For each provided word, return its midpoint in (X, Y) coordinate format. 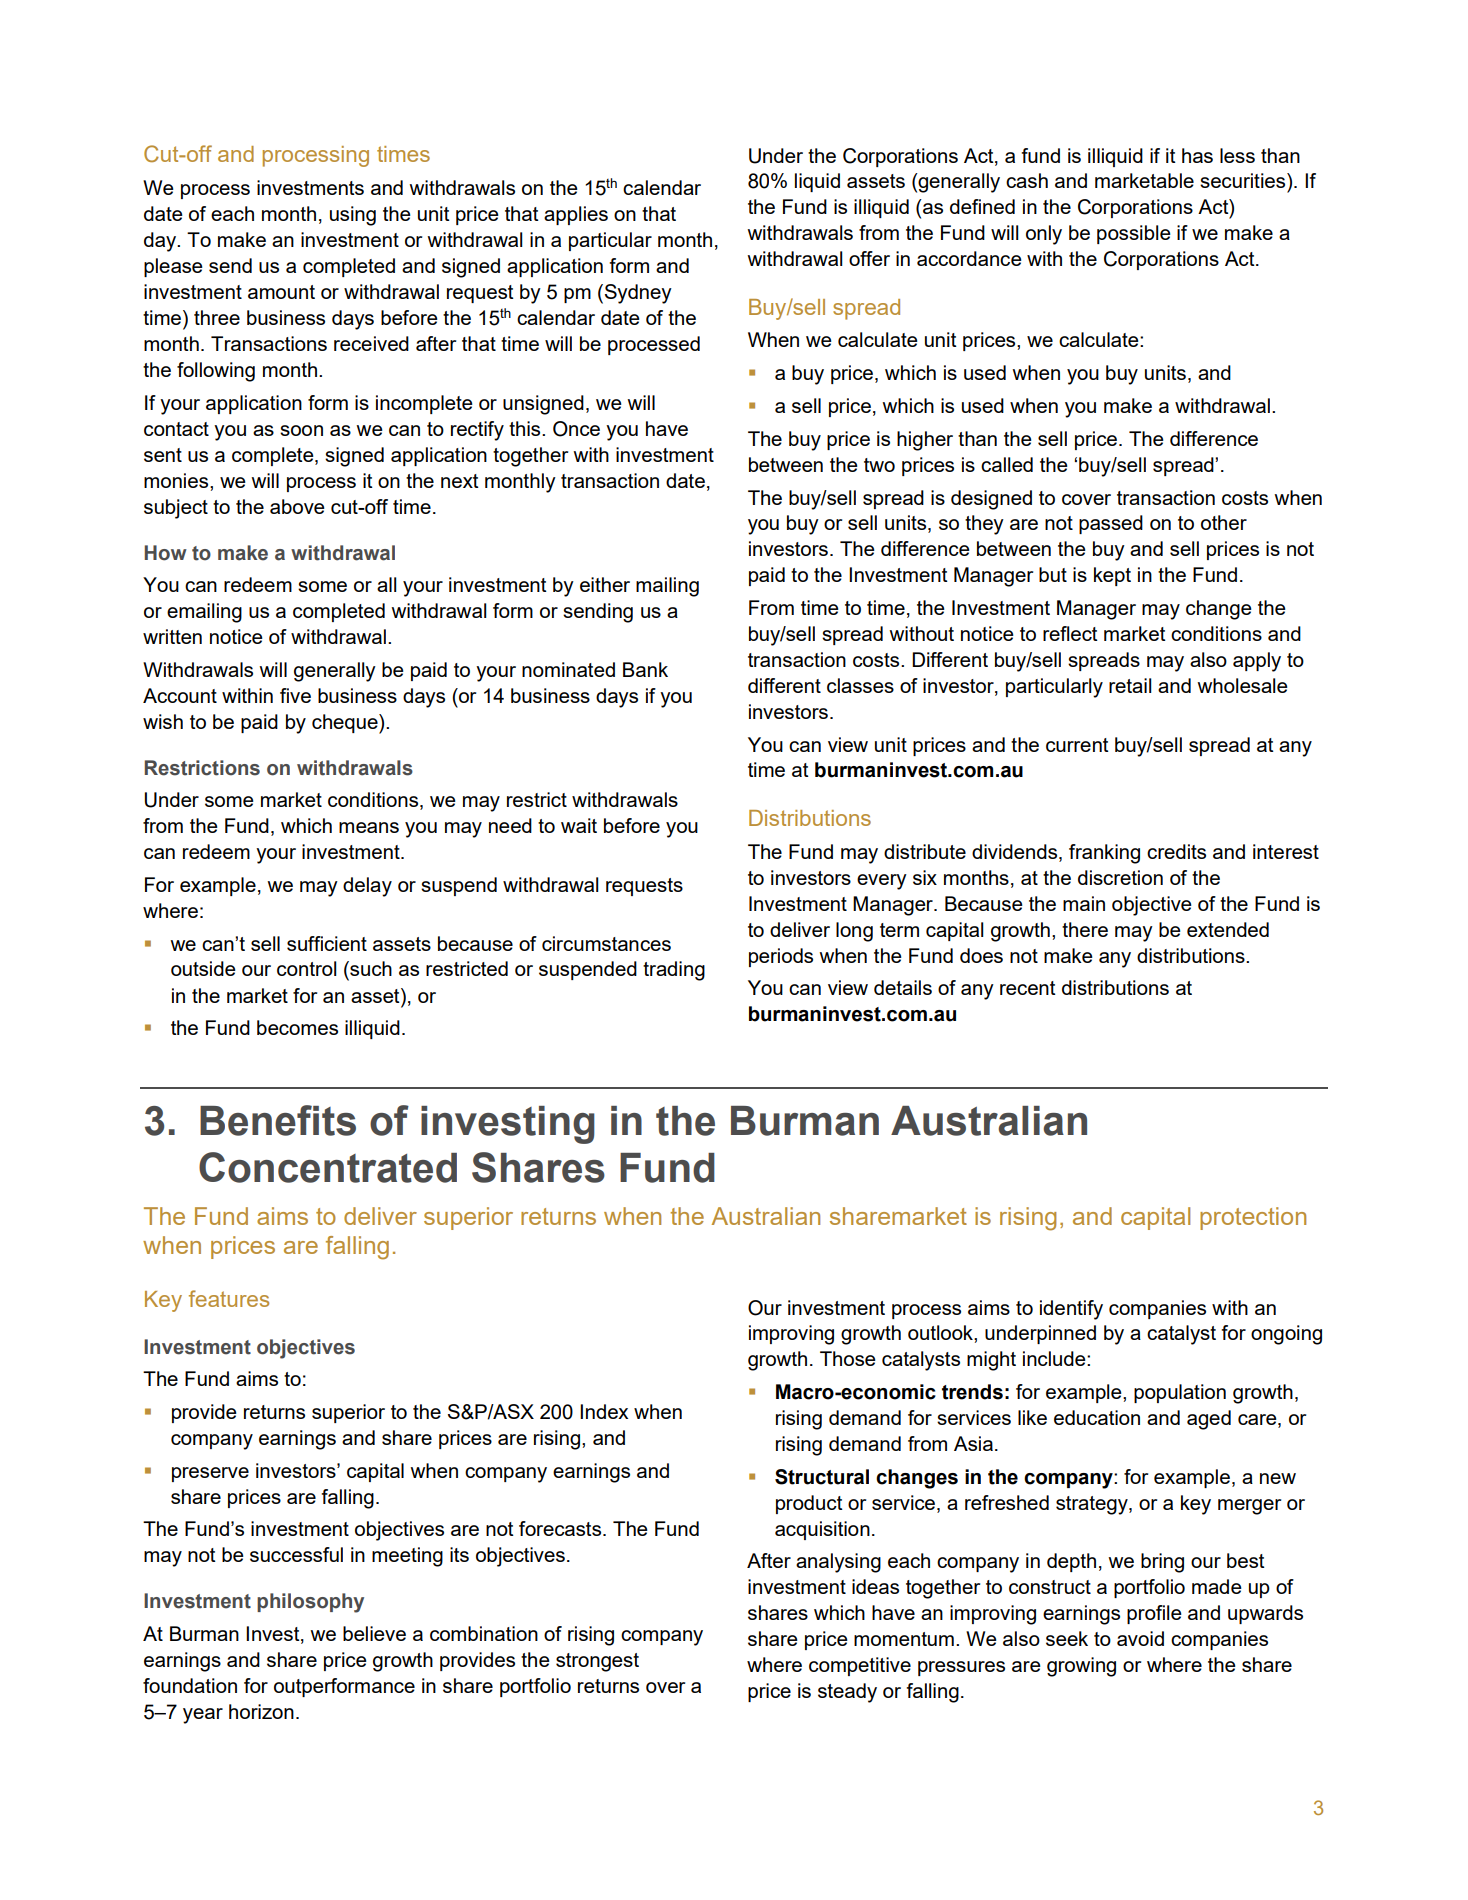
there (1085, 929)
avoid (1140, 1638)
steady (847, 1693)
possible (1134, 234)
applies (576, 215)
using (353, 216)
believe (374, 1633)
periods (781, 957)
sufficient (327, 943)
